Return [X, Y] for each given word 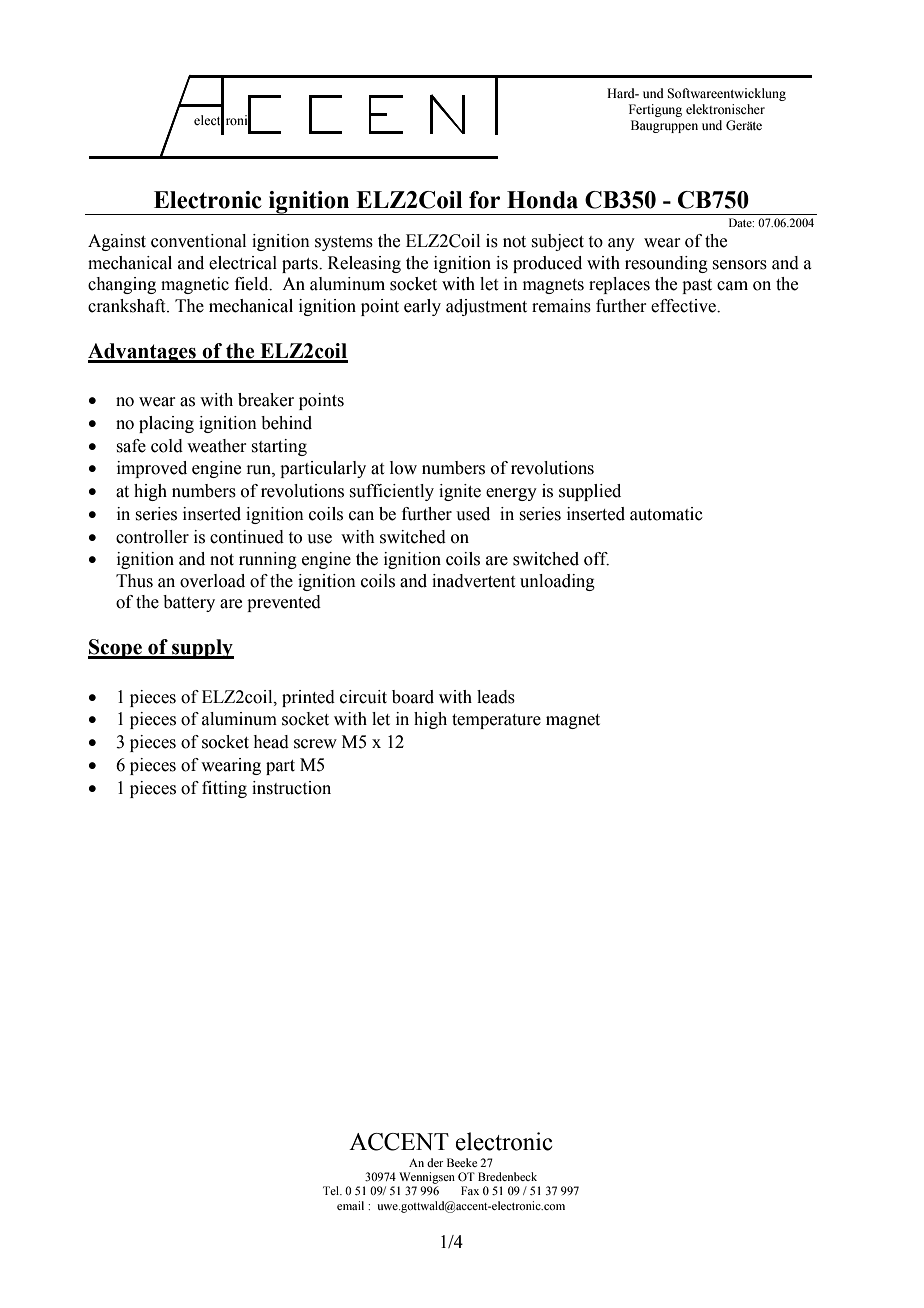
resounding [666, 264]
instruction [291, 788]
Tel [332, 1190]
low [403, 468]
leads [496, 697]
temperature [496, 721]
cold [167, 446]
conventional [198, 241]
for [484, 200]
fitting [224, 789]
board [413, 697]
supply [202, 649]
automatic [666, 514]
